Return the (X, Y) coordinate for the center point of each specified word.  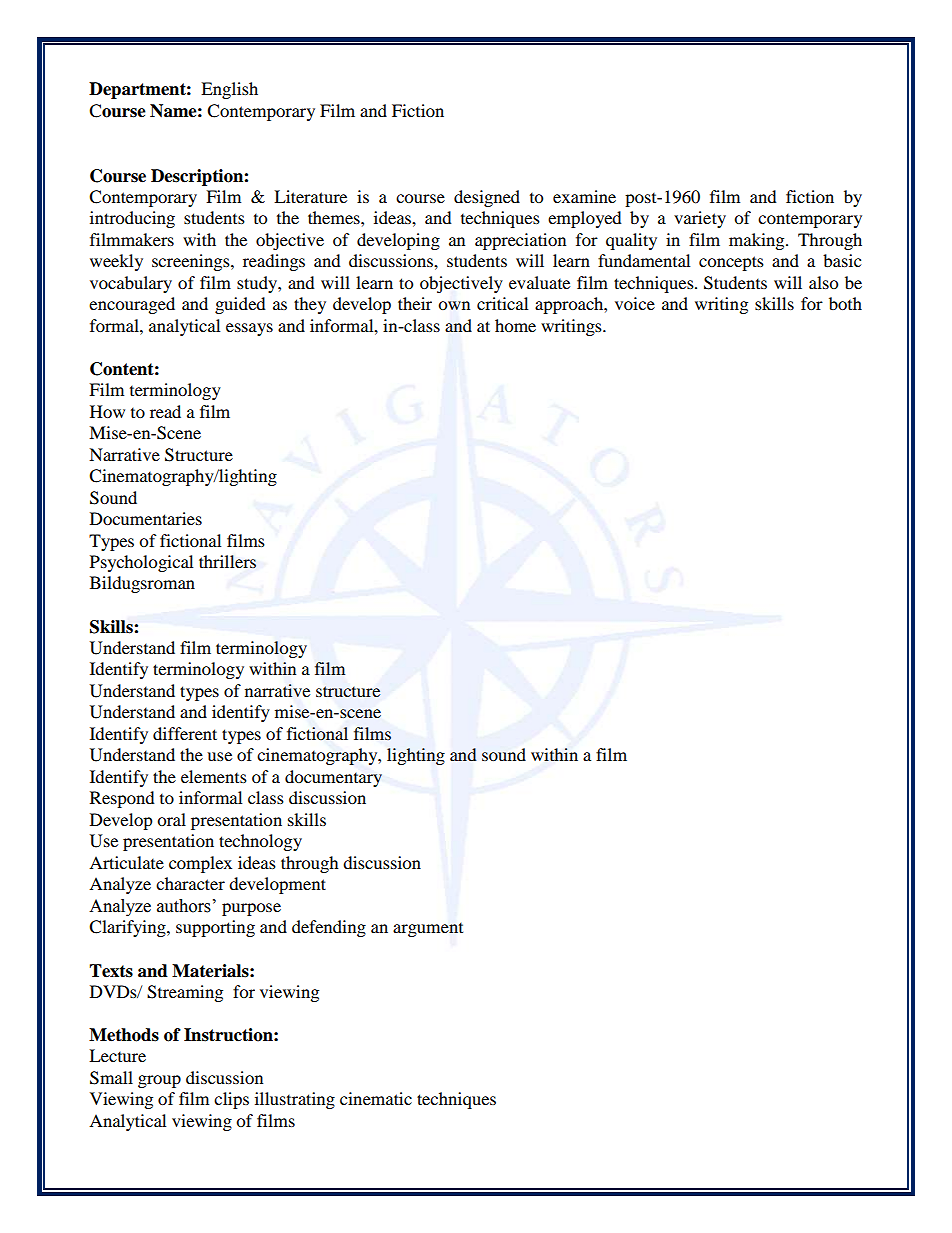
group (159, 1081)
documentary (333, 778)
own (454, 305)
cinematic (376, 1098)
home (515, 325)
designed (487, 198)
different (185, 733)
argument (428, 929)
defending (329, 928)
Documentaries (146, 518)
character (190, 883)
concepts (731, 263)
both (845, 303)
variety (700, 219)
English (229, 90)
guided (240, 305)
